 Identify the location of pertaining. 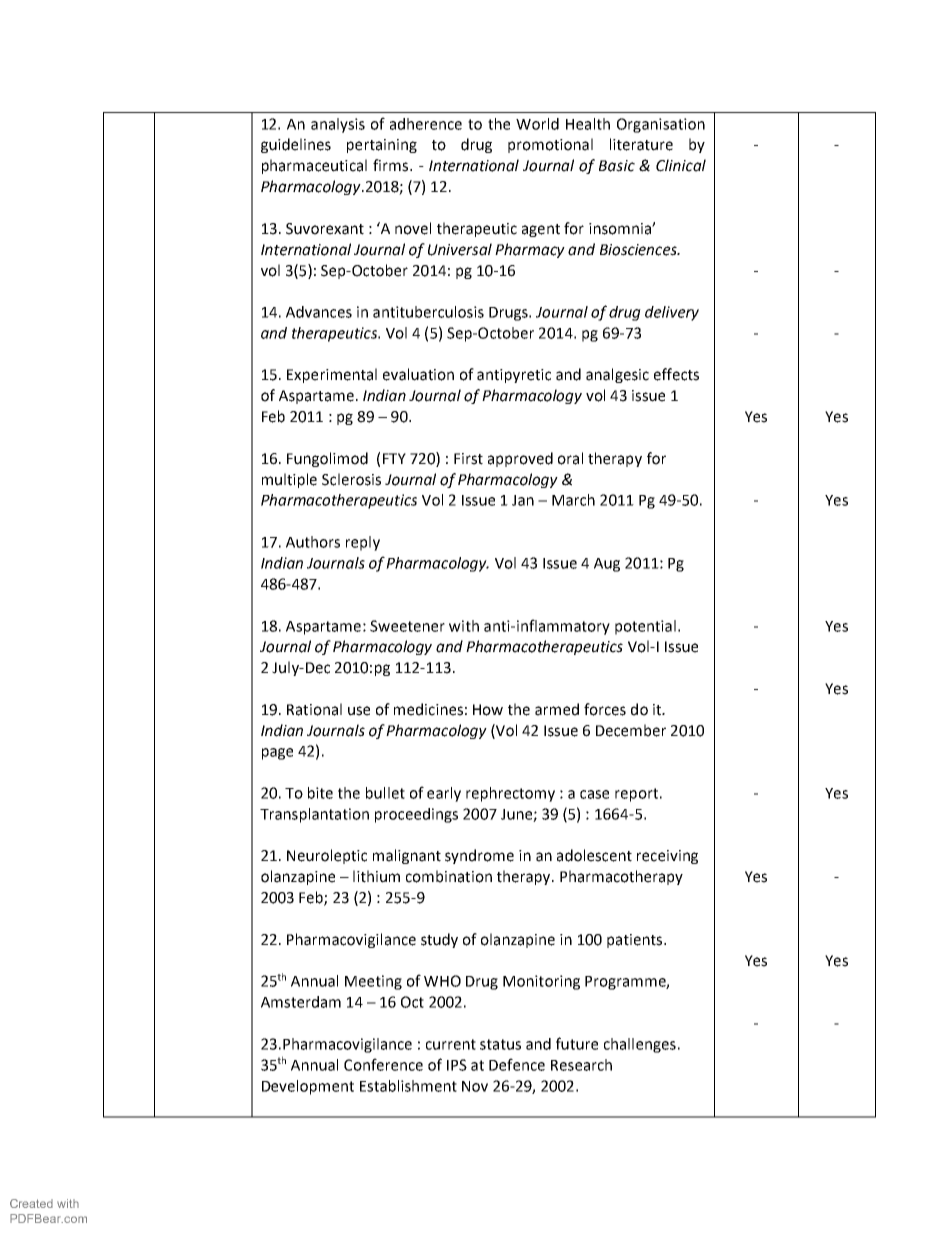
(382, 146).
